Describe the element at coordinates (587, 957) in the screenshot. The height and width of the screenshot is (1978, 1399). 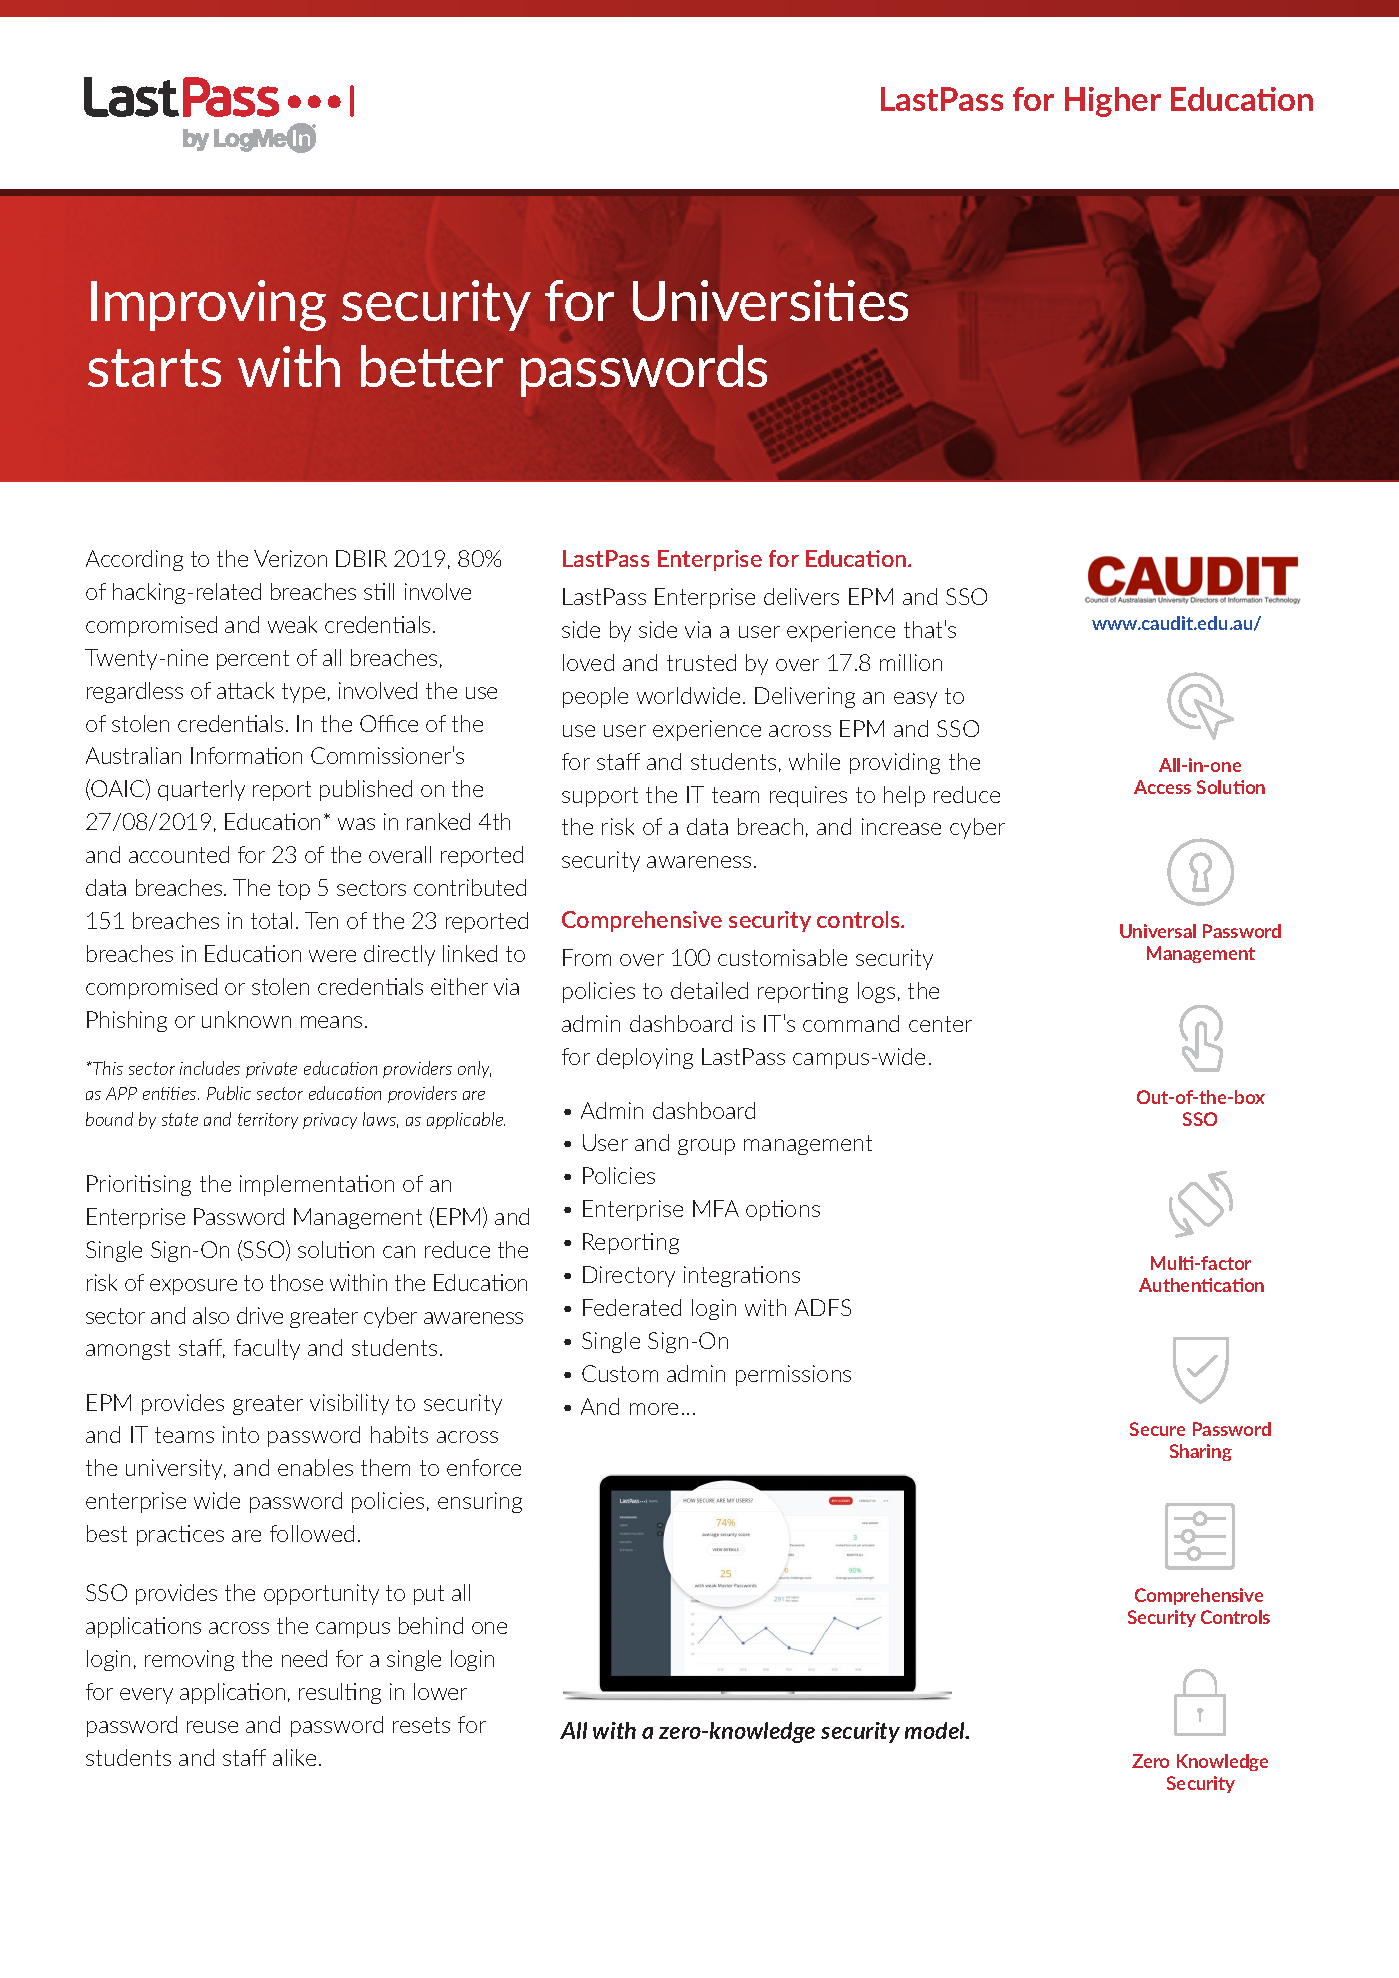
I see `From` at that location.
